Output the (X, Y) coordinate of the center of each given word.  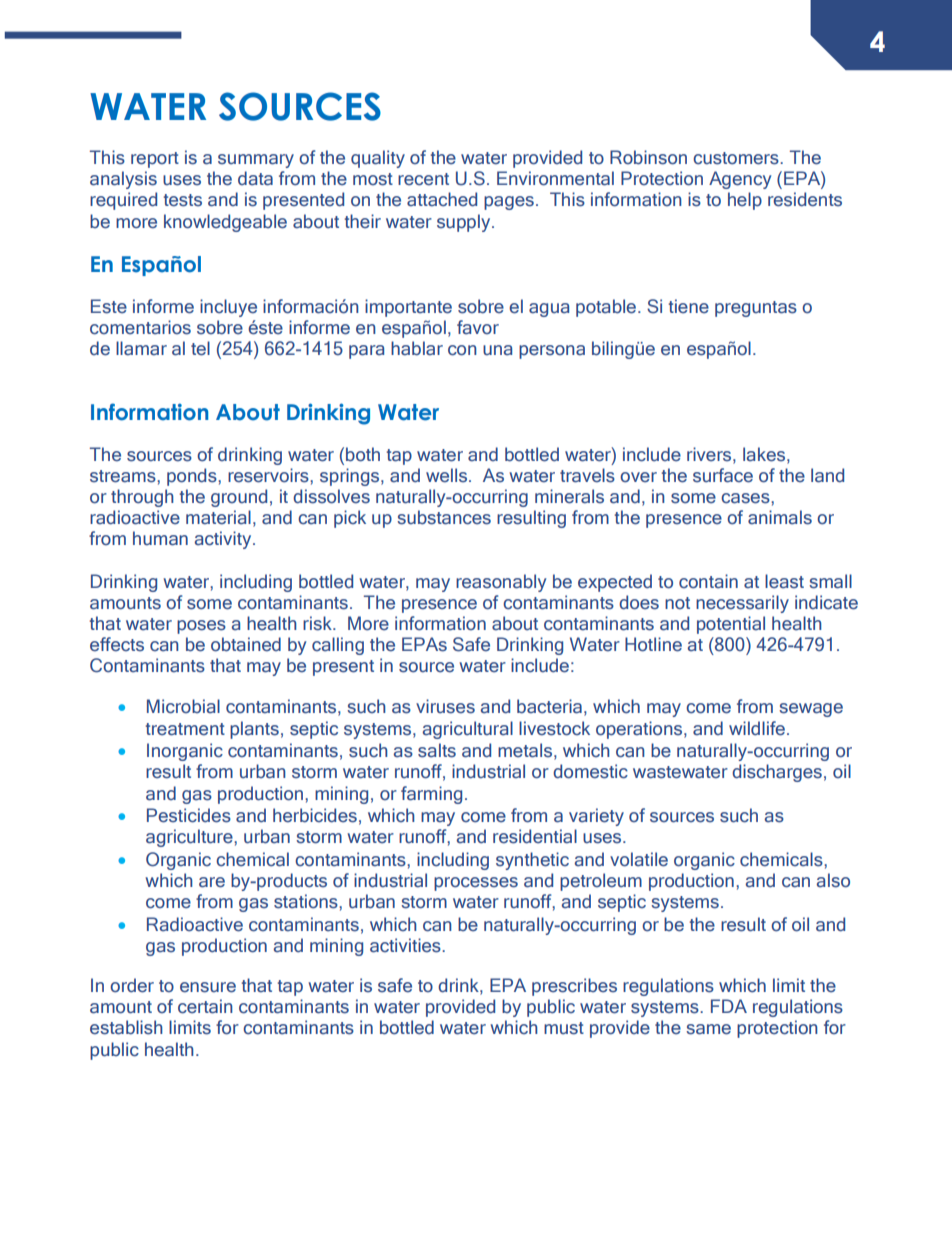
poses (201, 627)
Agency (740, 180)
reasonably (501, 583)
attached (442, 199)
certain (205, 1006)
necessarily (742, 604)
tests (182, 200)
